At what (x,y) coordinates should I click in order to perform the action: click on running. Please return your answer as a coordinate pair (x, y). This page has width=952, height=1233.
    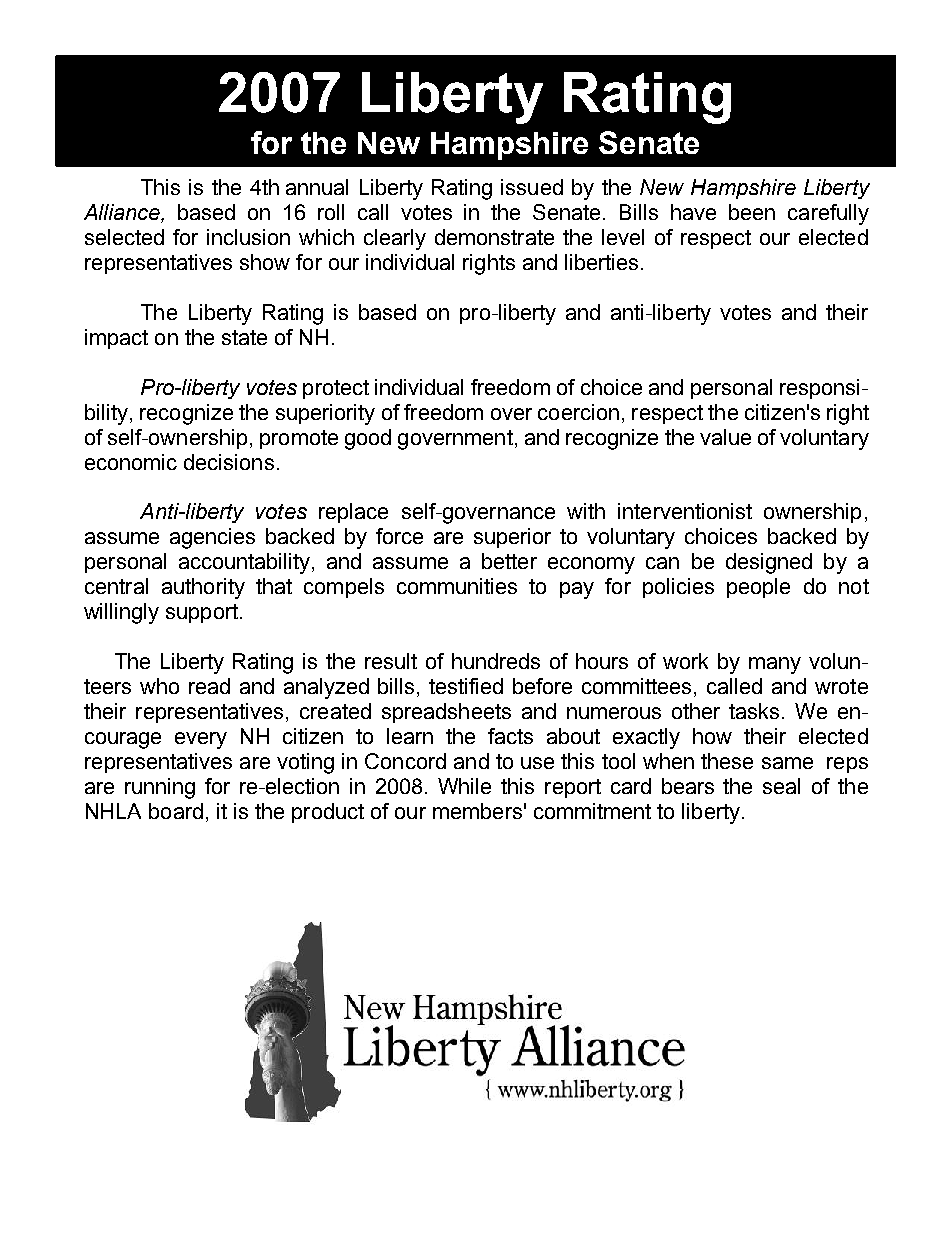
    Looking at the image, I should click on (160, 788).
